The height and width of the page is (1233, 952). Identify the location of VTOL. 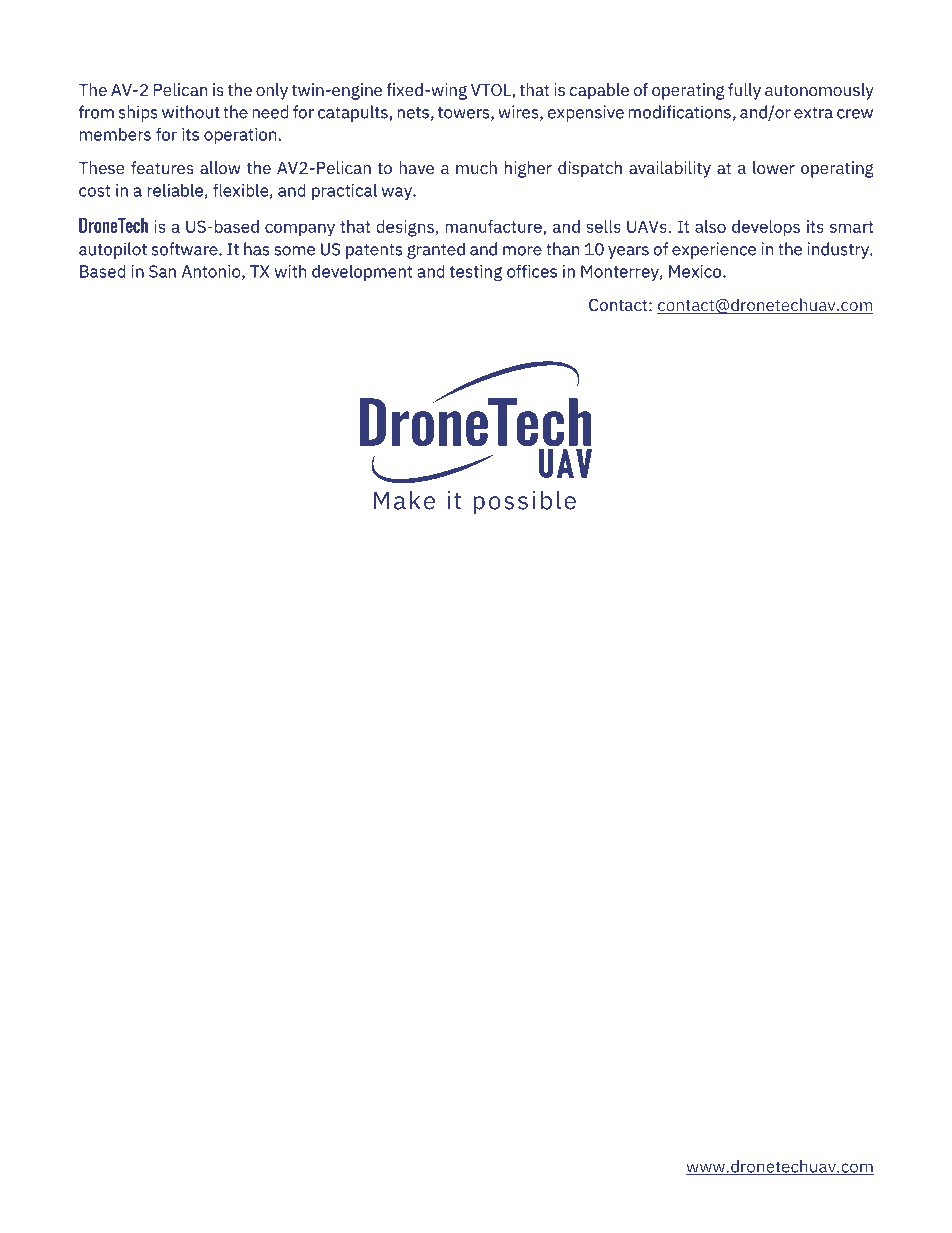
(492, 91).
